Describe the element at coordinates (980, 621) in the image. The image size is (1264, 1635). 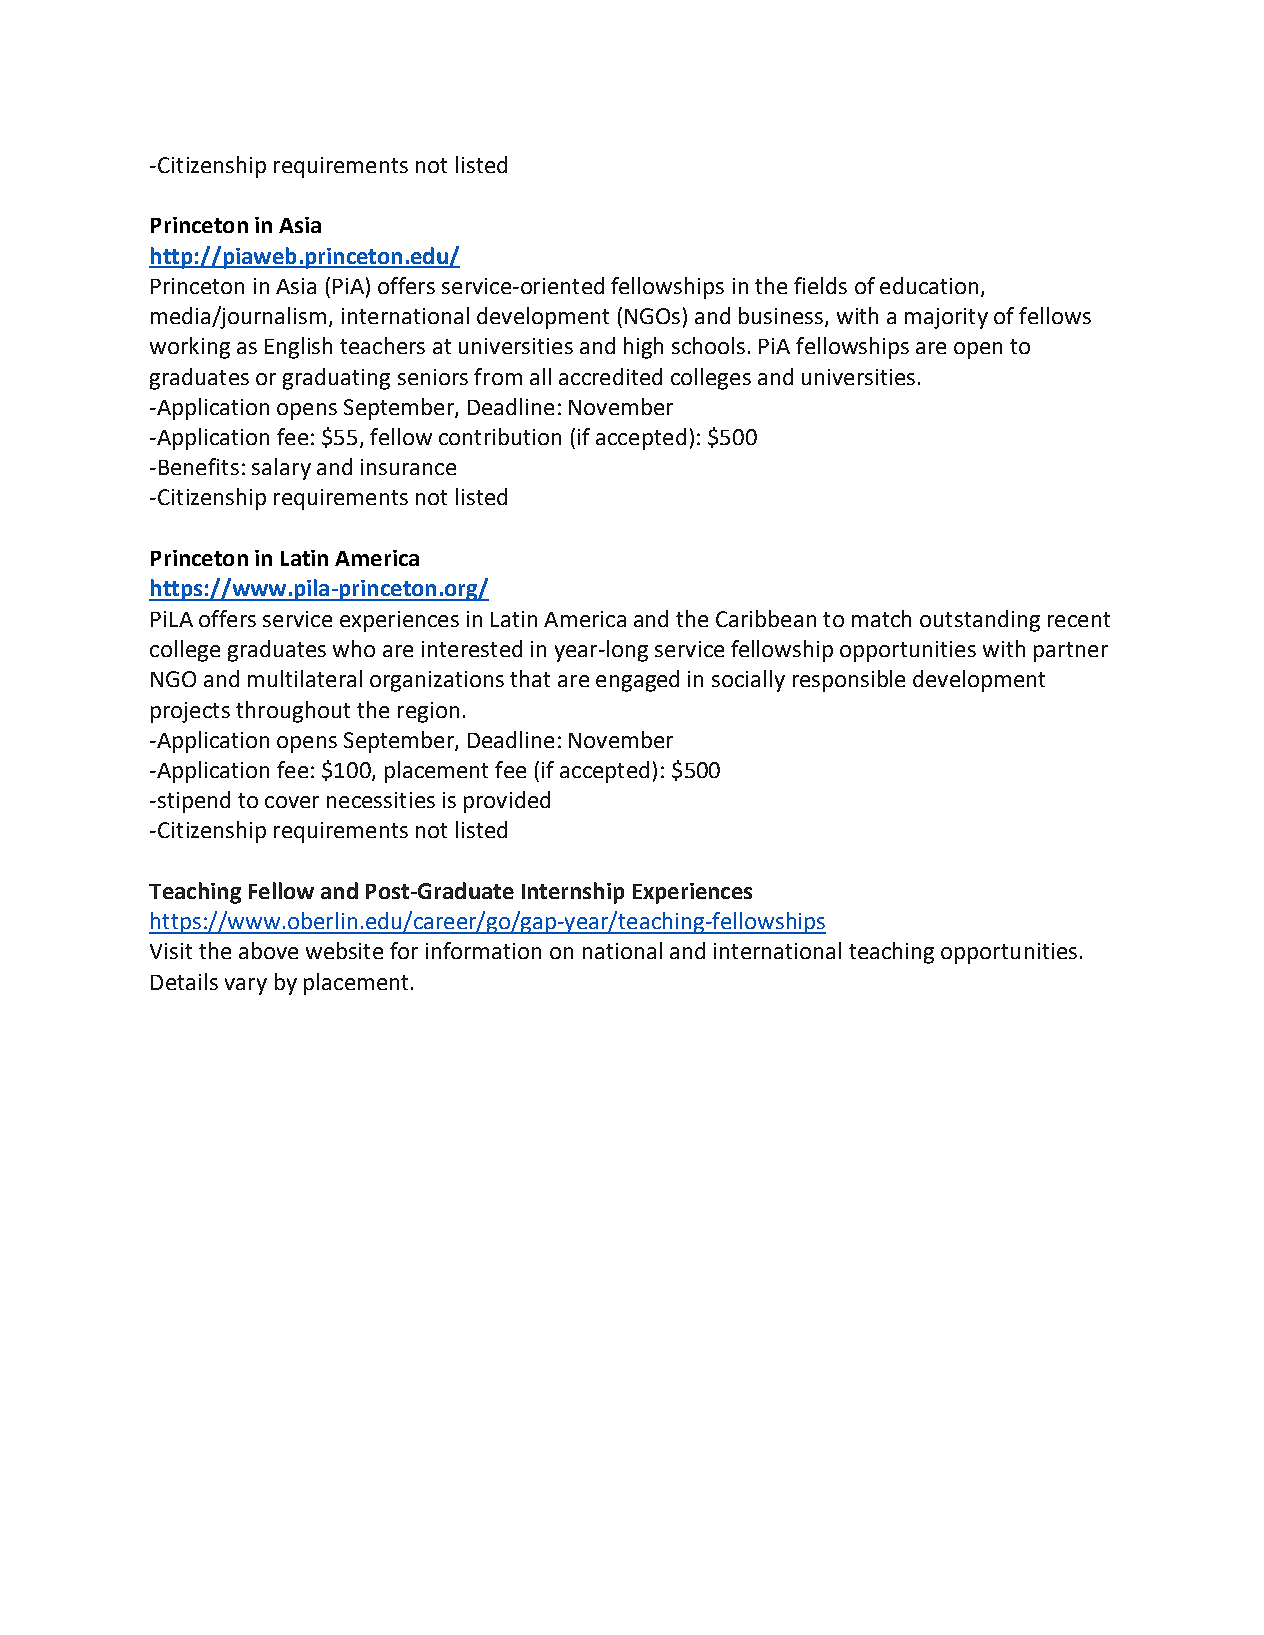
I see `outstanding` at that location.
